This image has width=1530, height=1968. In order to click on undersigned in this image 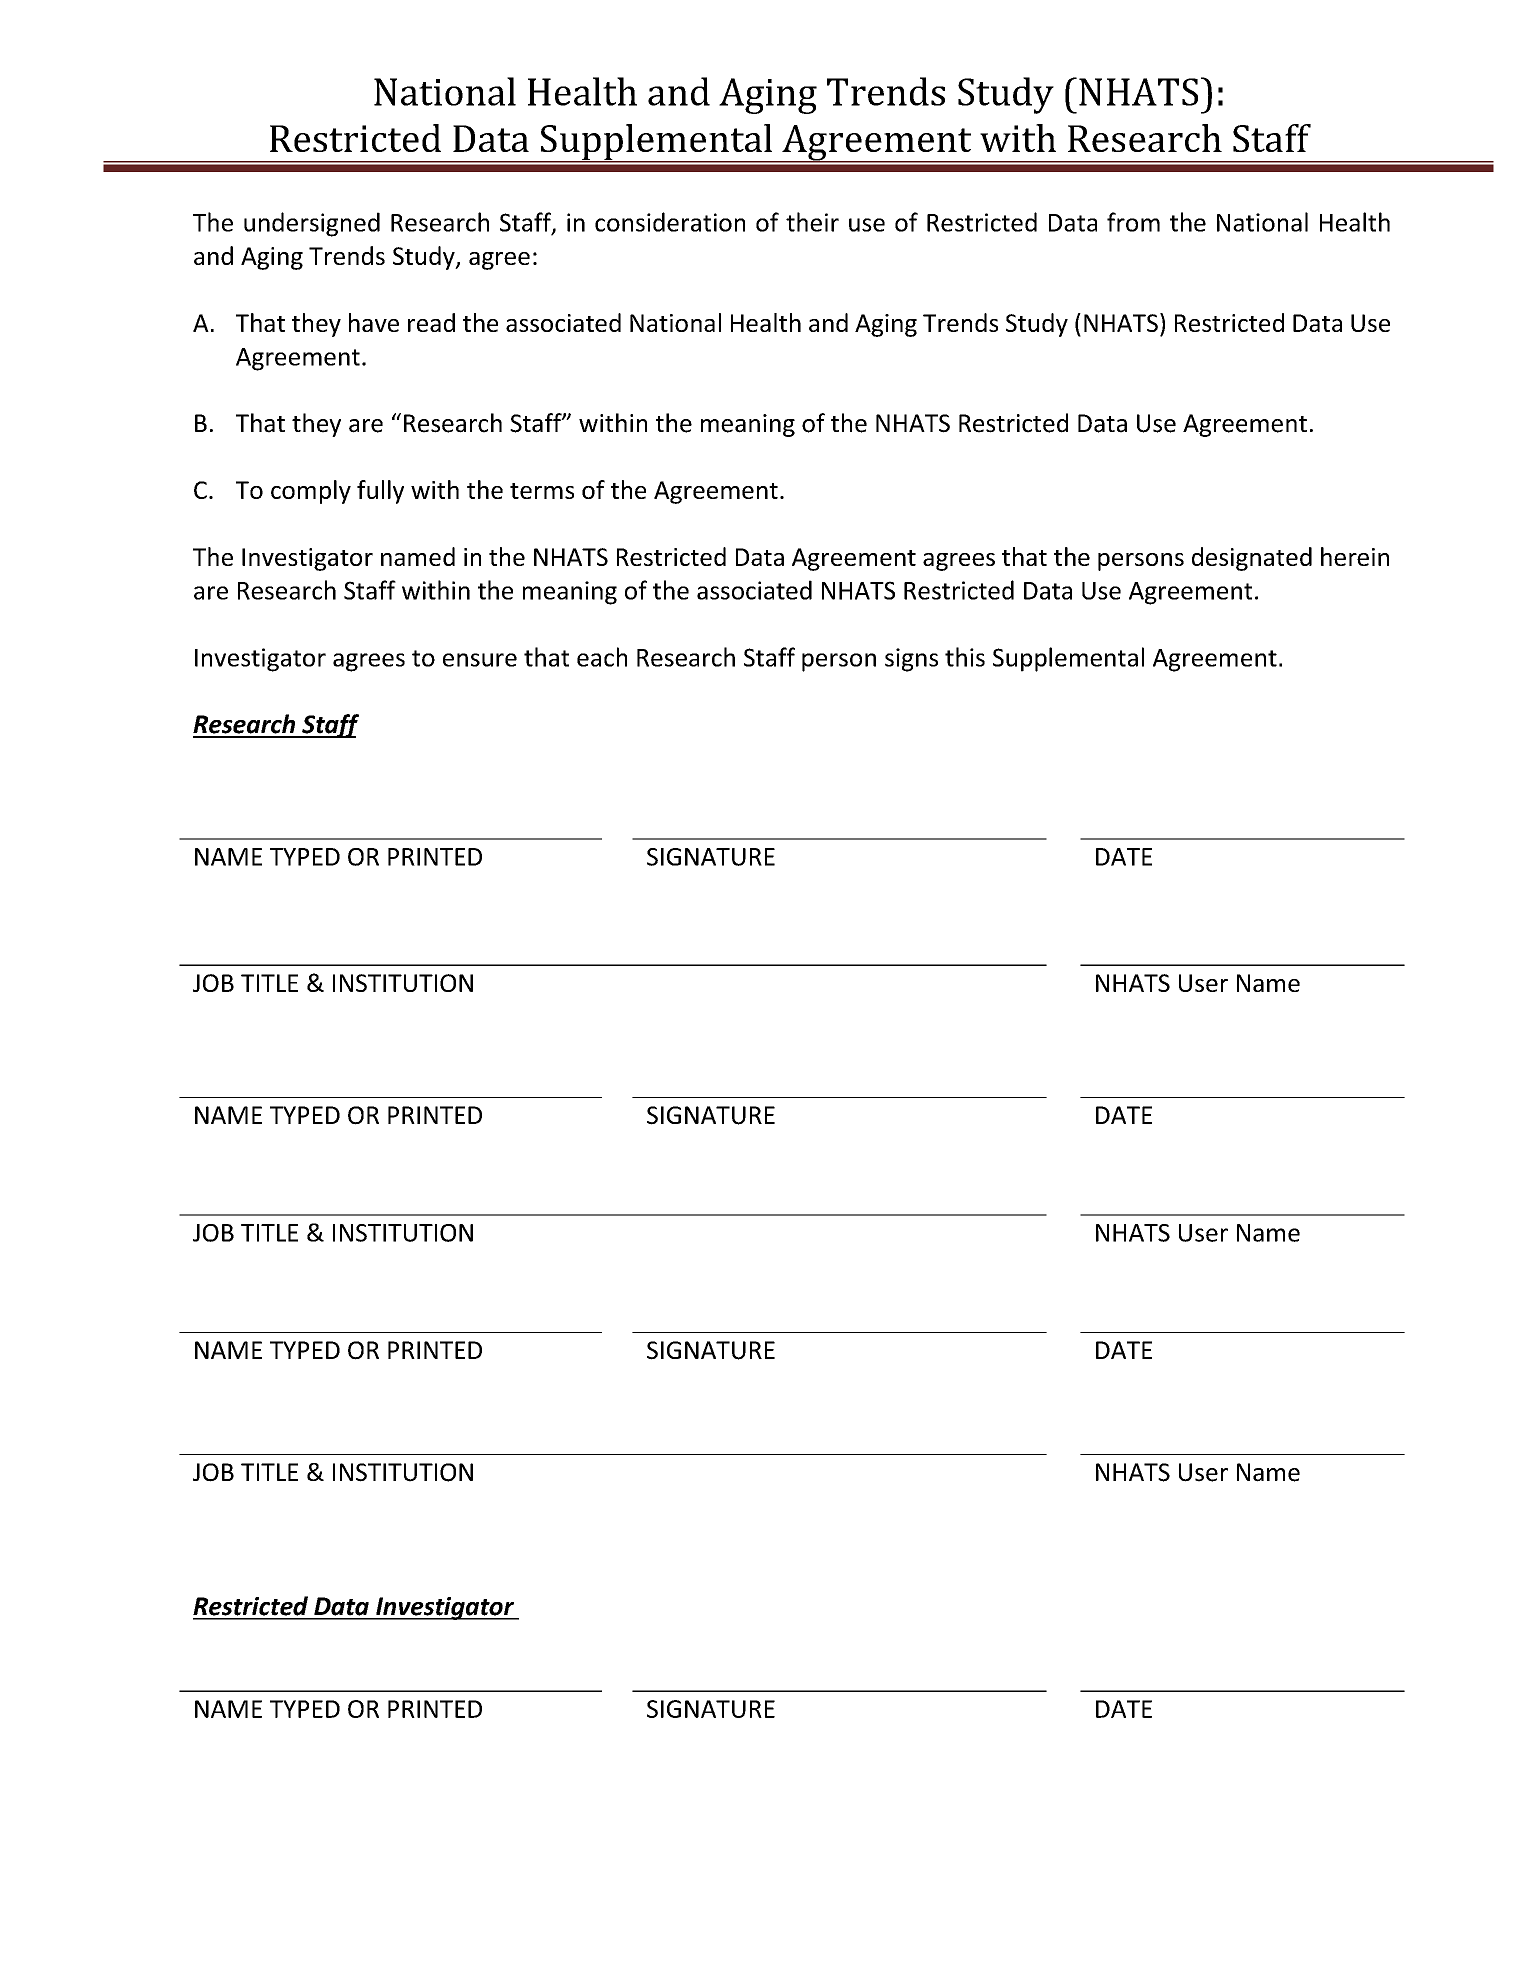, I will do `click(312, 224)`.
